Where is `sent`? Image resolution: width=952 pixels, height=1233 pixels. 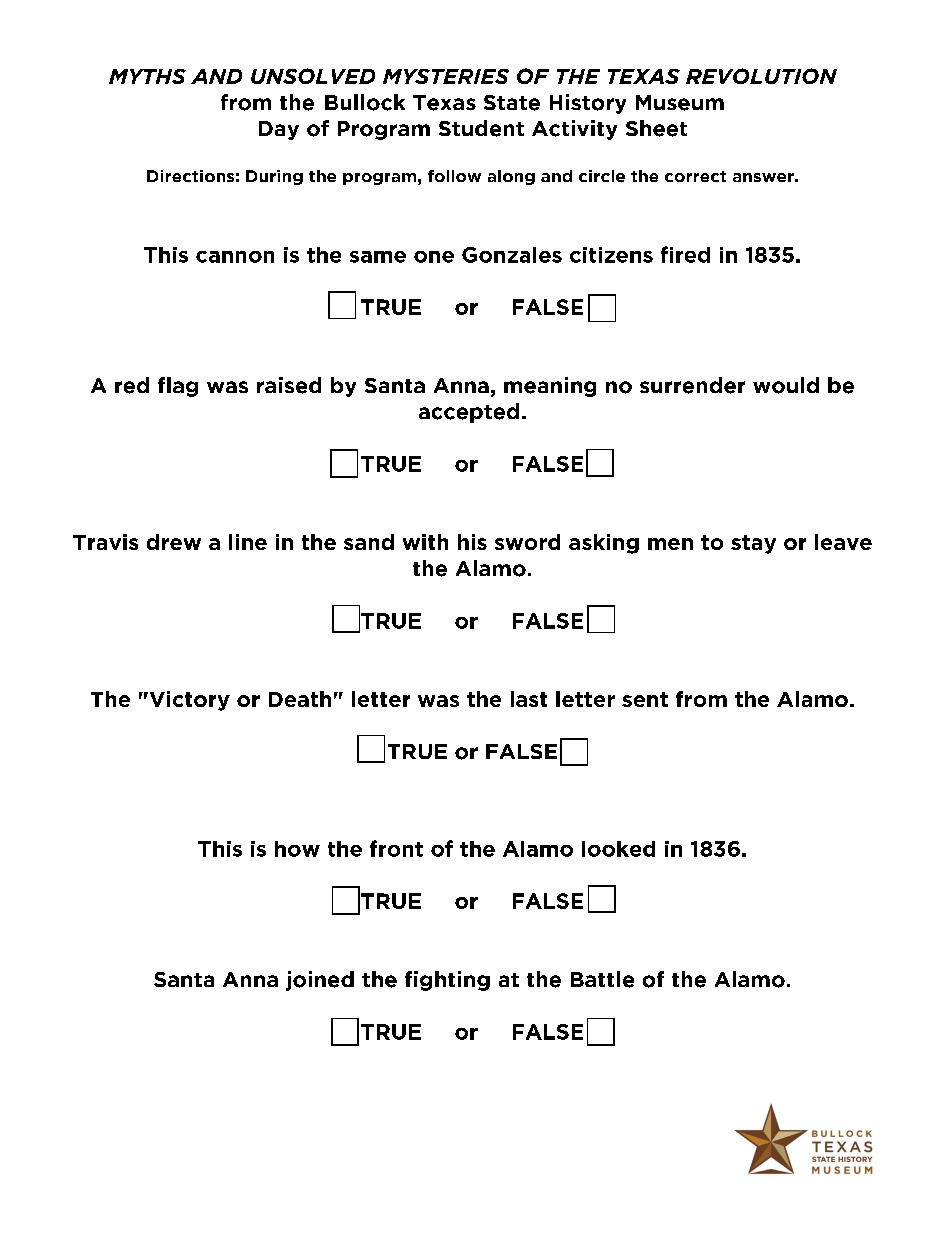 sent is located at coordinates (645, 699).
